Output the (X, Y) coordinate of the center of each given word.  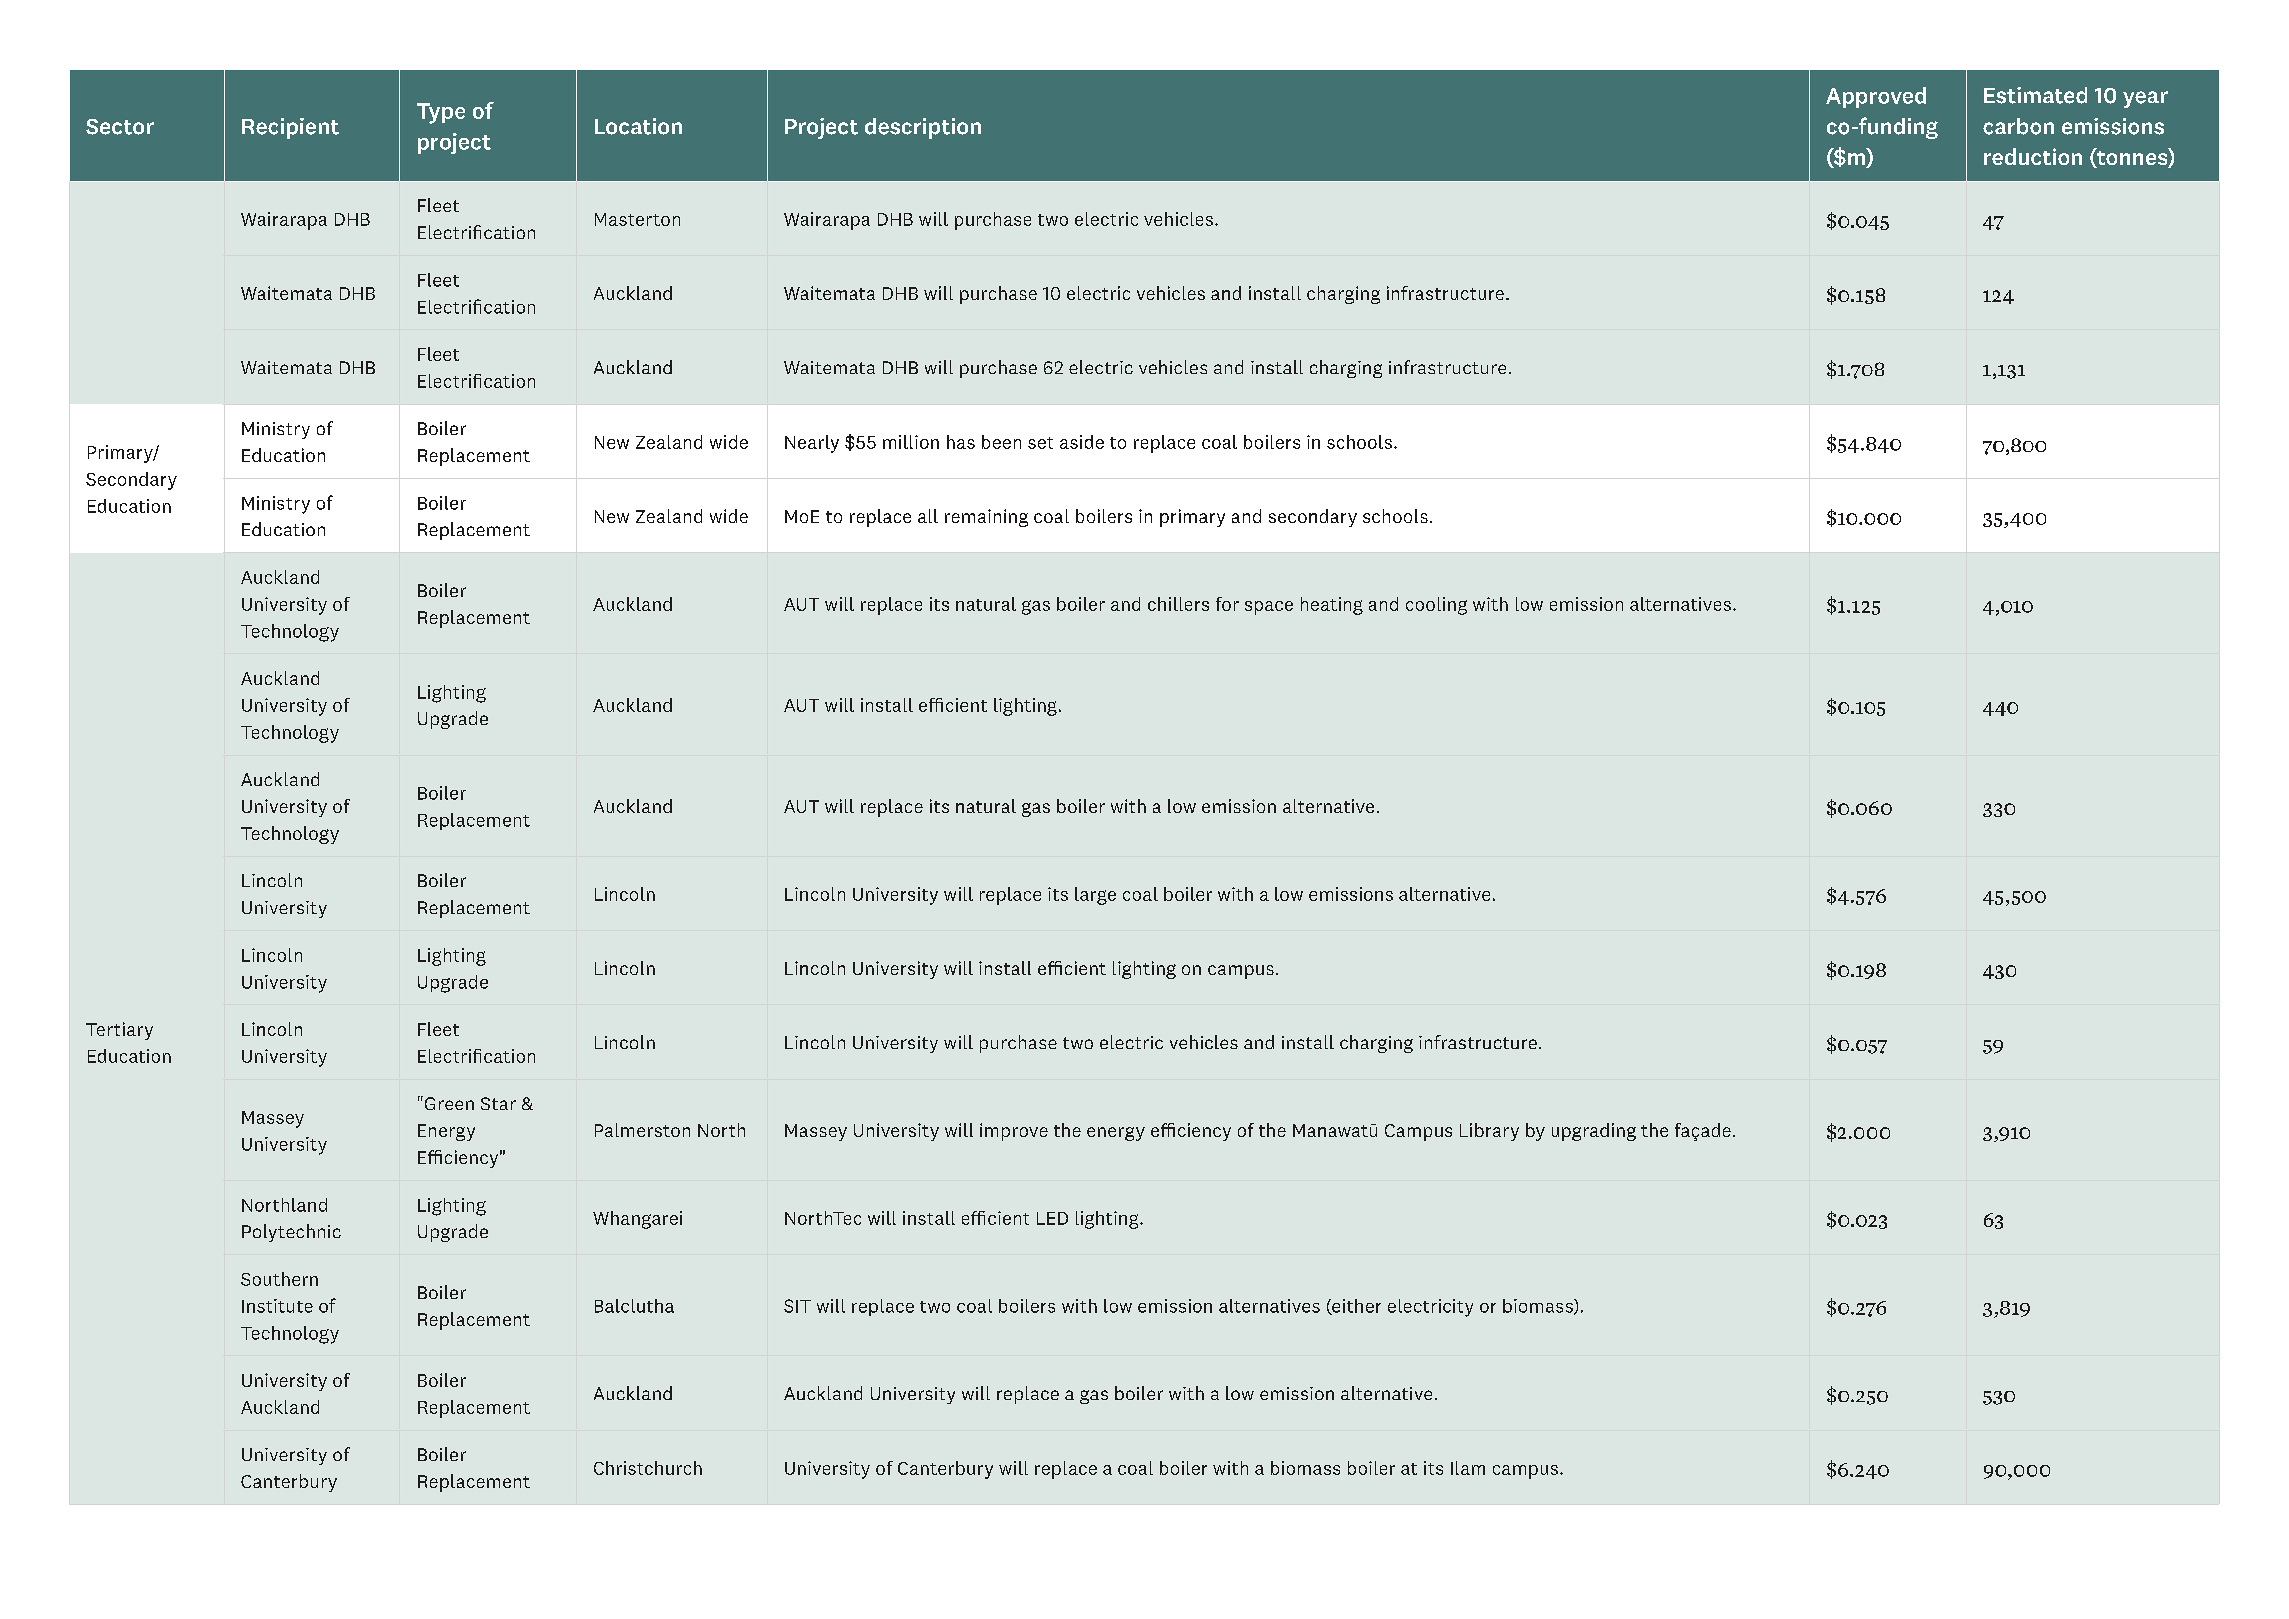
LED (1052, 1218)
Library (1489, 1132)
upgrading (1594, 1132)
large (1095, 896)
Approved (1876, 97)
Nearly (812, 444)
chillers (1178, 604)
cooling (1436, 606)
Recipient (290, 128)
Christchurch (648, 1468)
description (923, 128)
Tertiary (119, 1031)
